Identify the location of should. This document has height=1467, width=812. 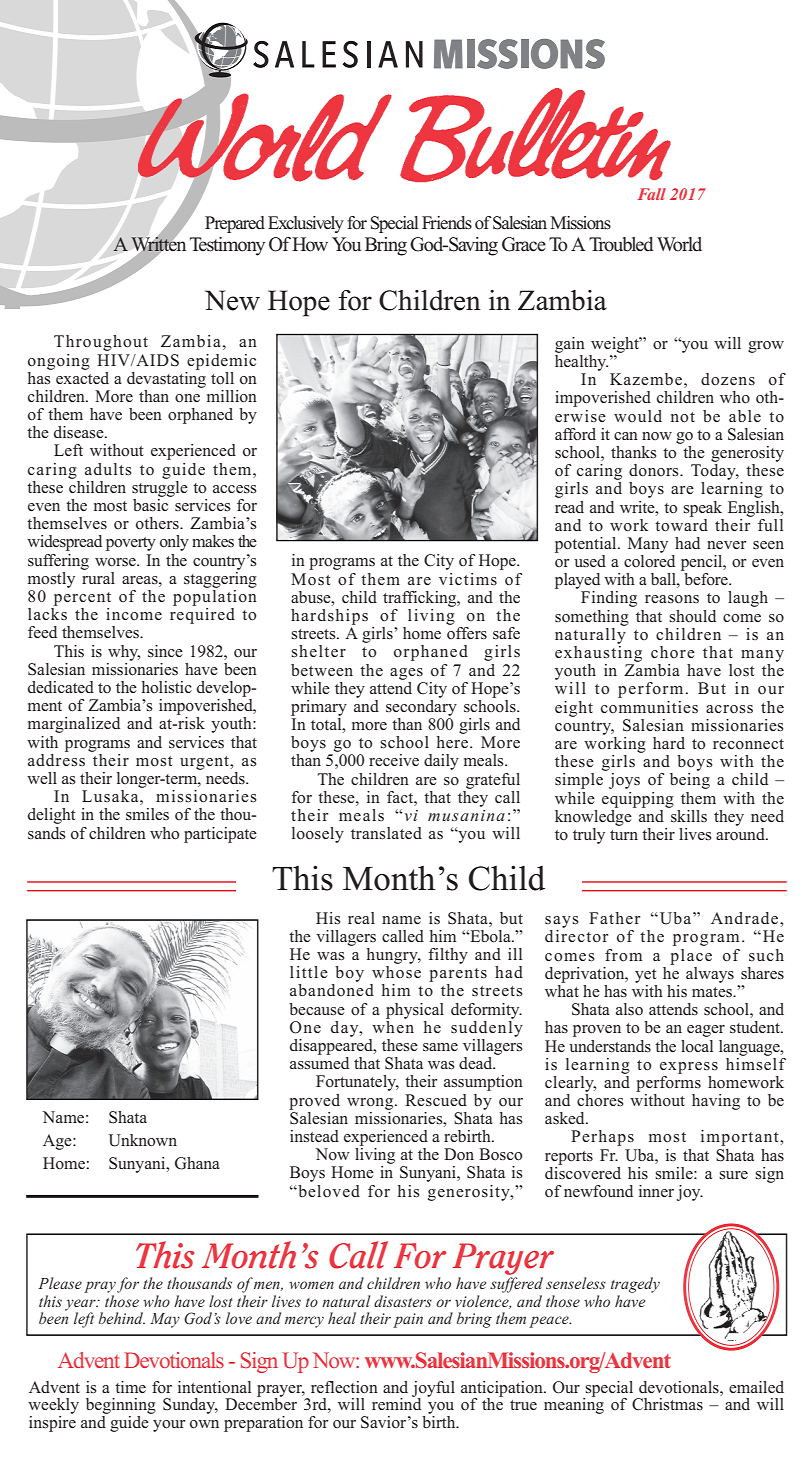
(692, 616).
